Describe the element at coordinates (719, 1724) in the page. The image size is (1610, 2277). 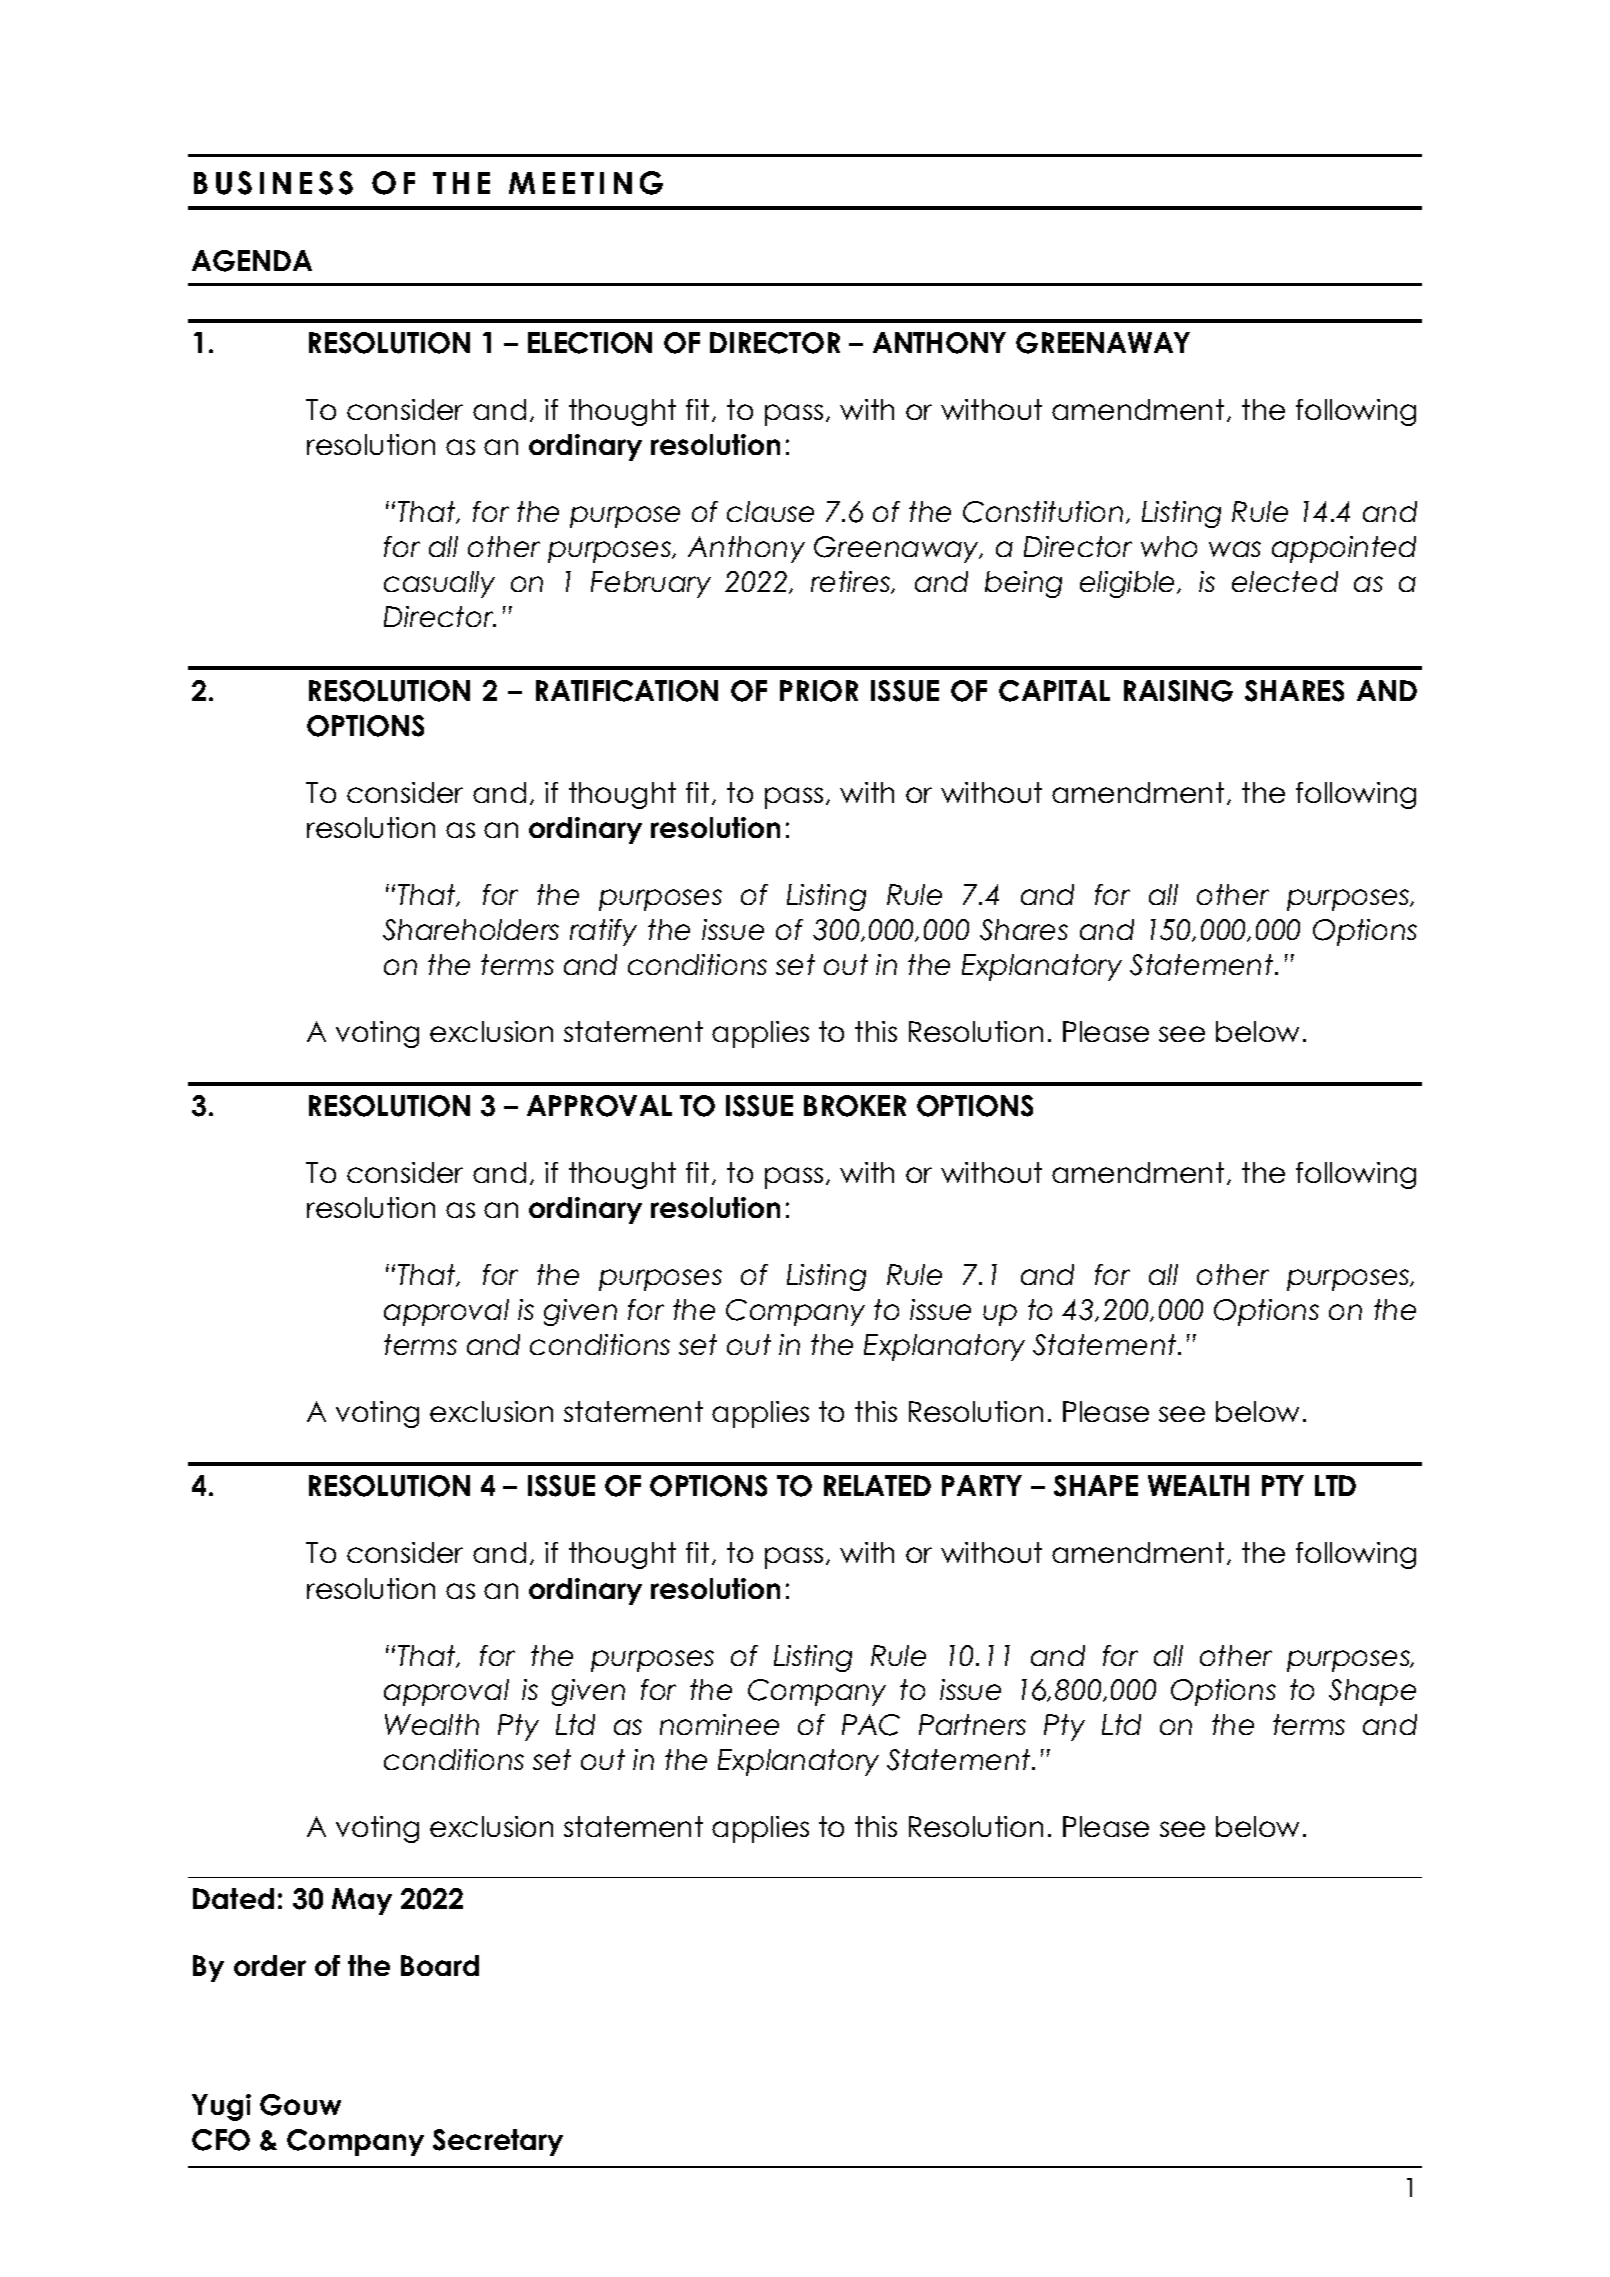
I see `nominee` at that location.
